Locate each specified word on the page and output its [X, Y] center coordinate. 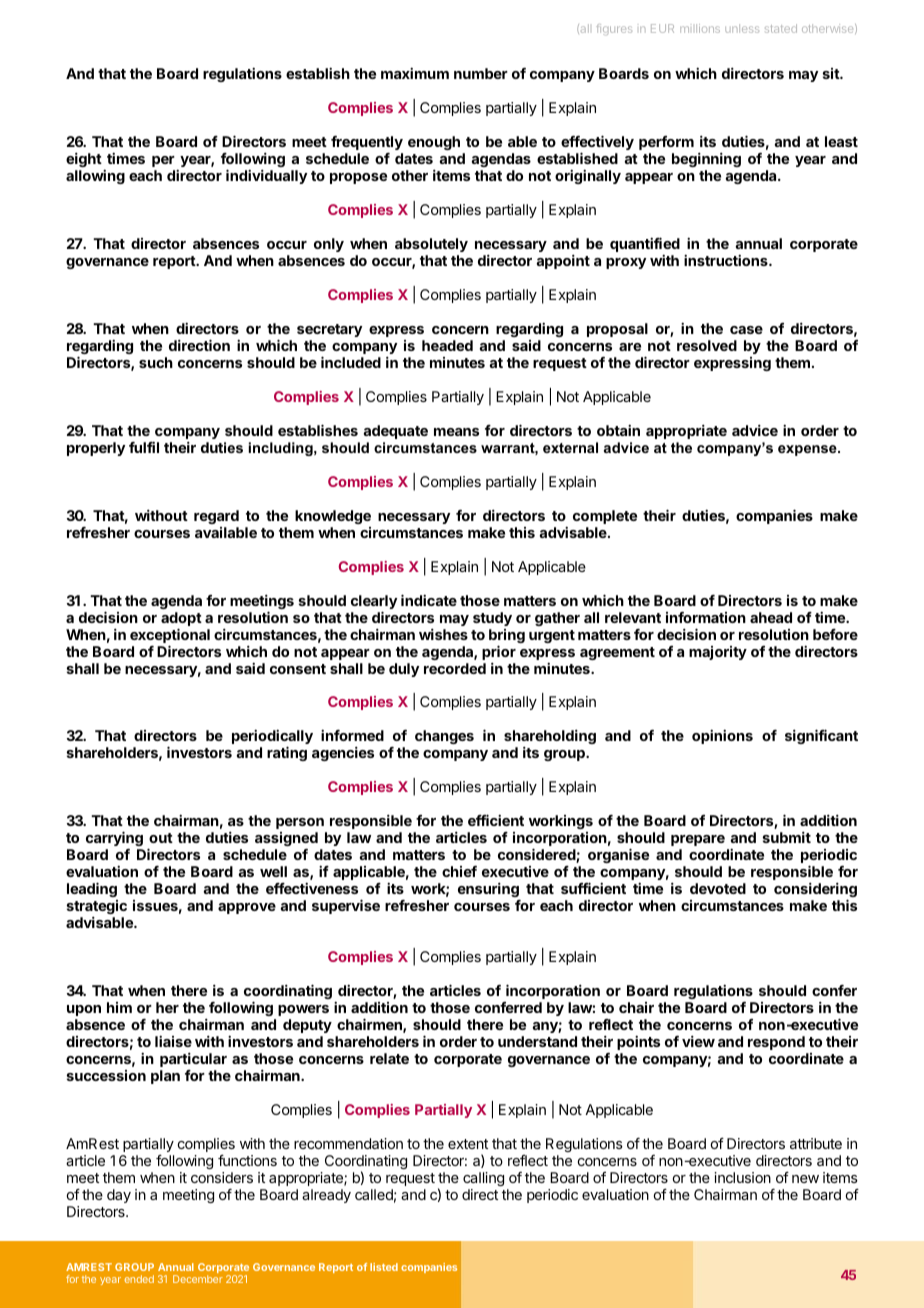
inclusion [742, 1177]
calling [483, 1179]
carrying [114, 838]
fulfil [144, 447]
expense [808, 450]
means [456, 432]
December [198, 1279]
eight [84, 160]
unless [742, 28]
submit [787, 837]
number [481, 73]
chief [459, 871]
